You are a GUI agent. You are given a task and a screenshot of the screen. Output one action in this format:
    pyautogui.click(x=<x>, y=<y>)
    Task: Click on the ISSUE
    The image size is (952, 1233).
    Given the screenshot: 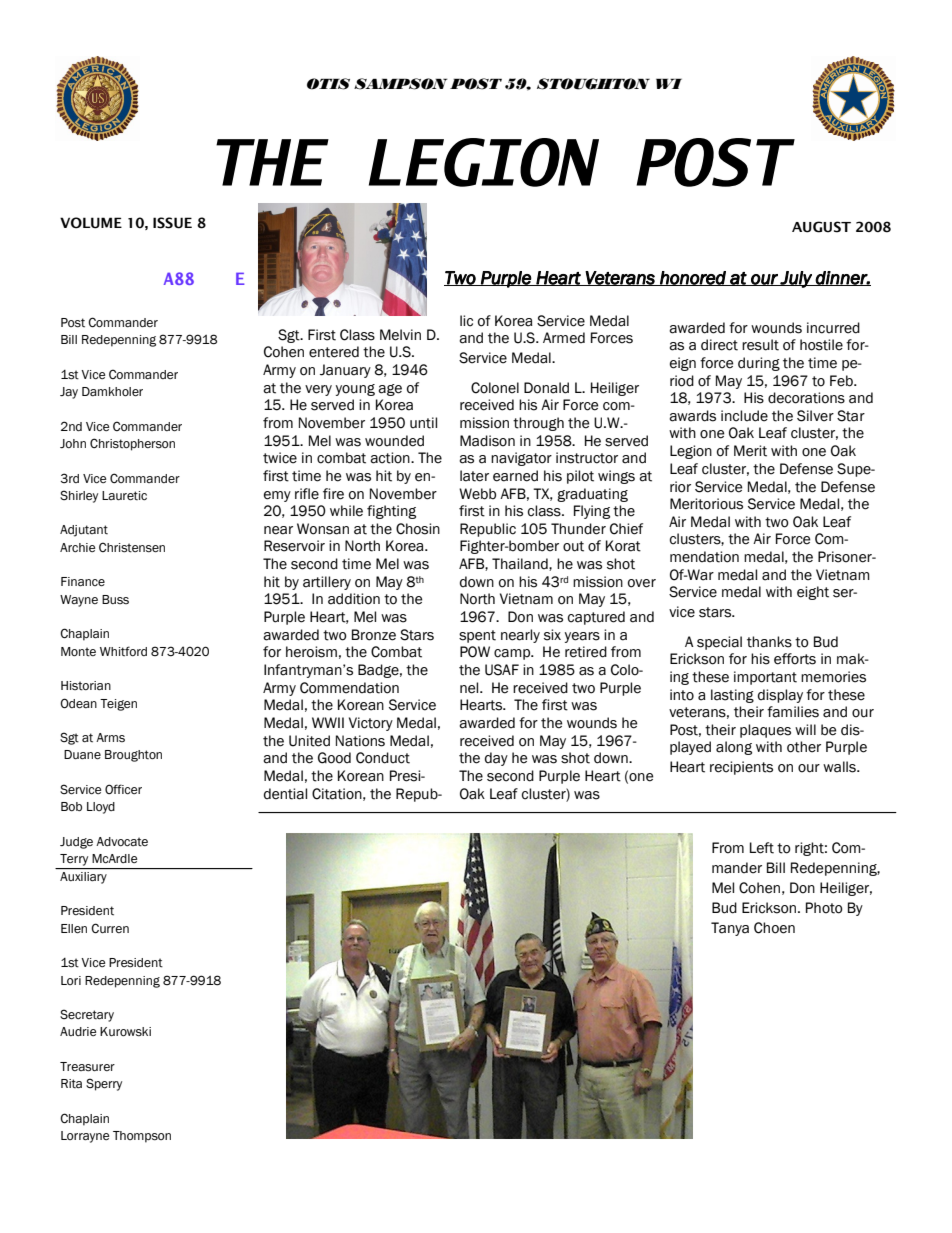 What is the action you would take?
    pyautogui.click(x=172, y=223)
